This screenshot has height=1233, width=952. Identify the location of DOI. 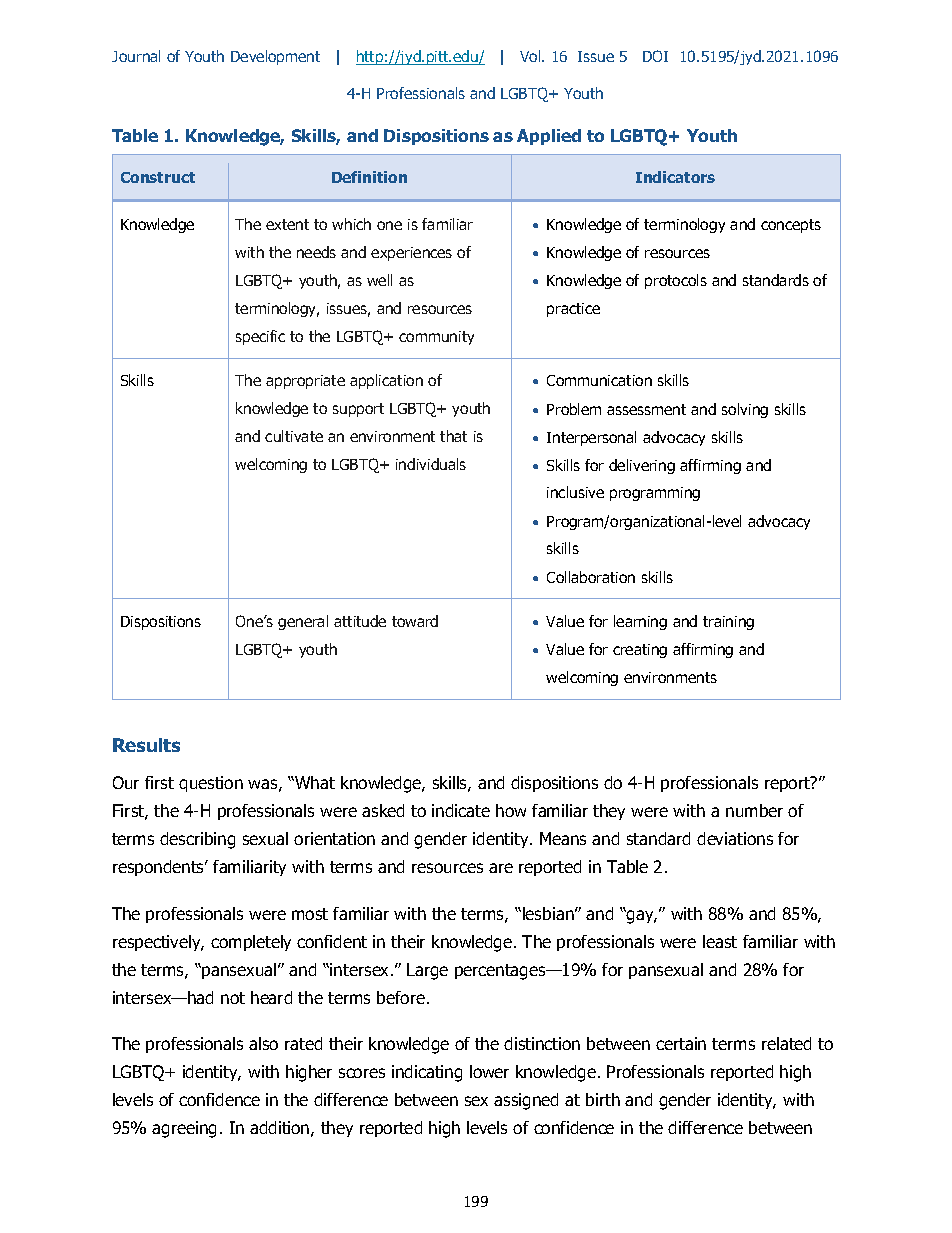
(655, 56).
